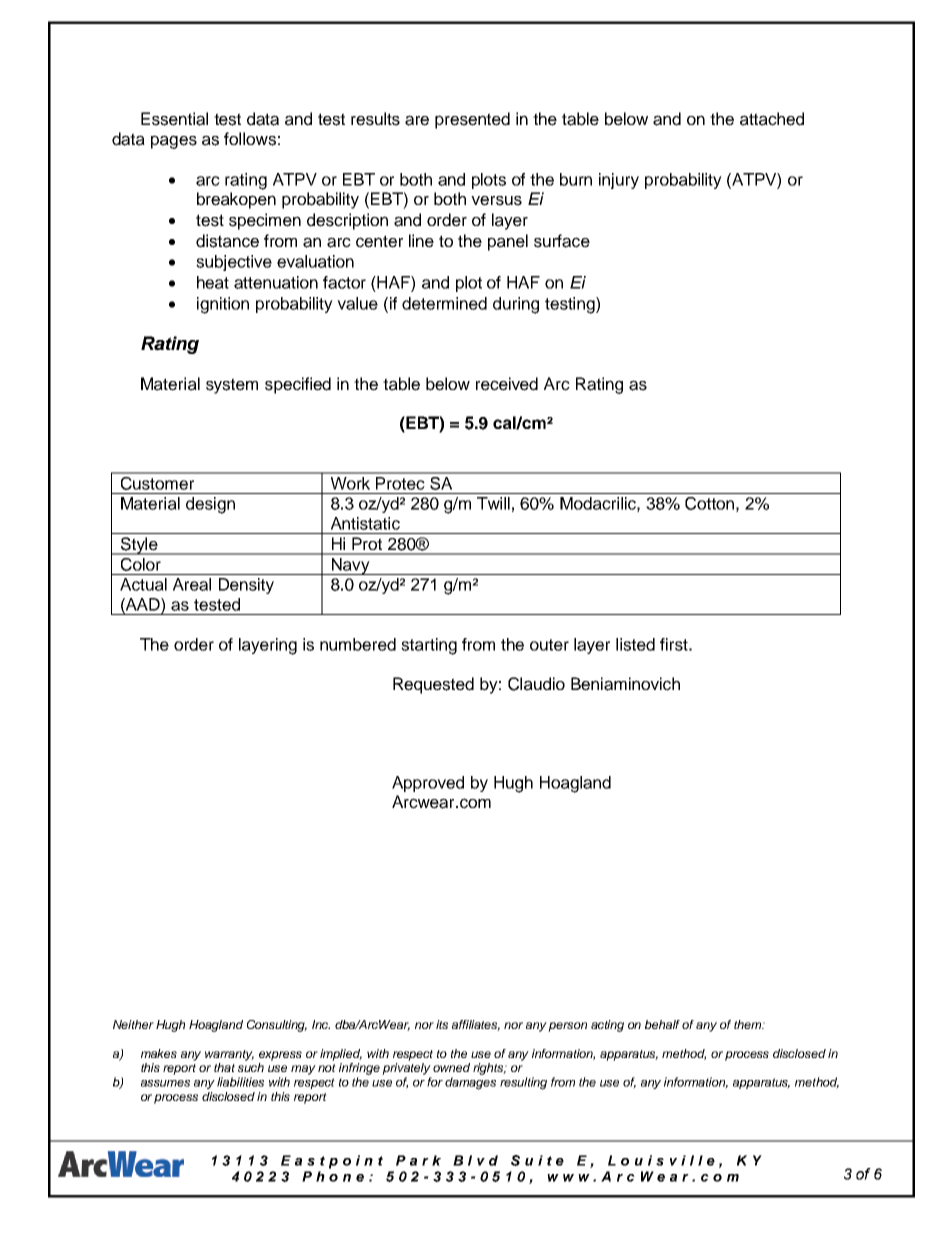  What do you see at coordinates (428, 784) in the screenshot?
I see `Approved` at bounding box center [428, 784].
